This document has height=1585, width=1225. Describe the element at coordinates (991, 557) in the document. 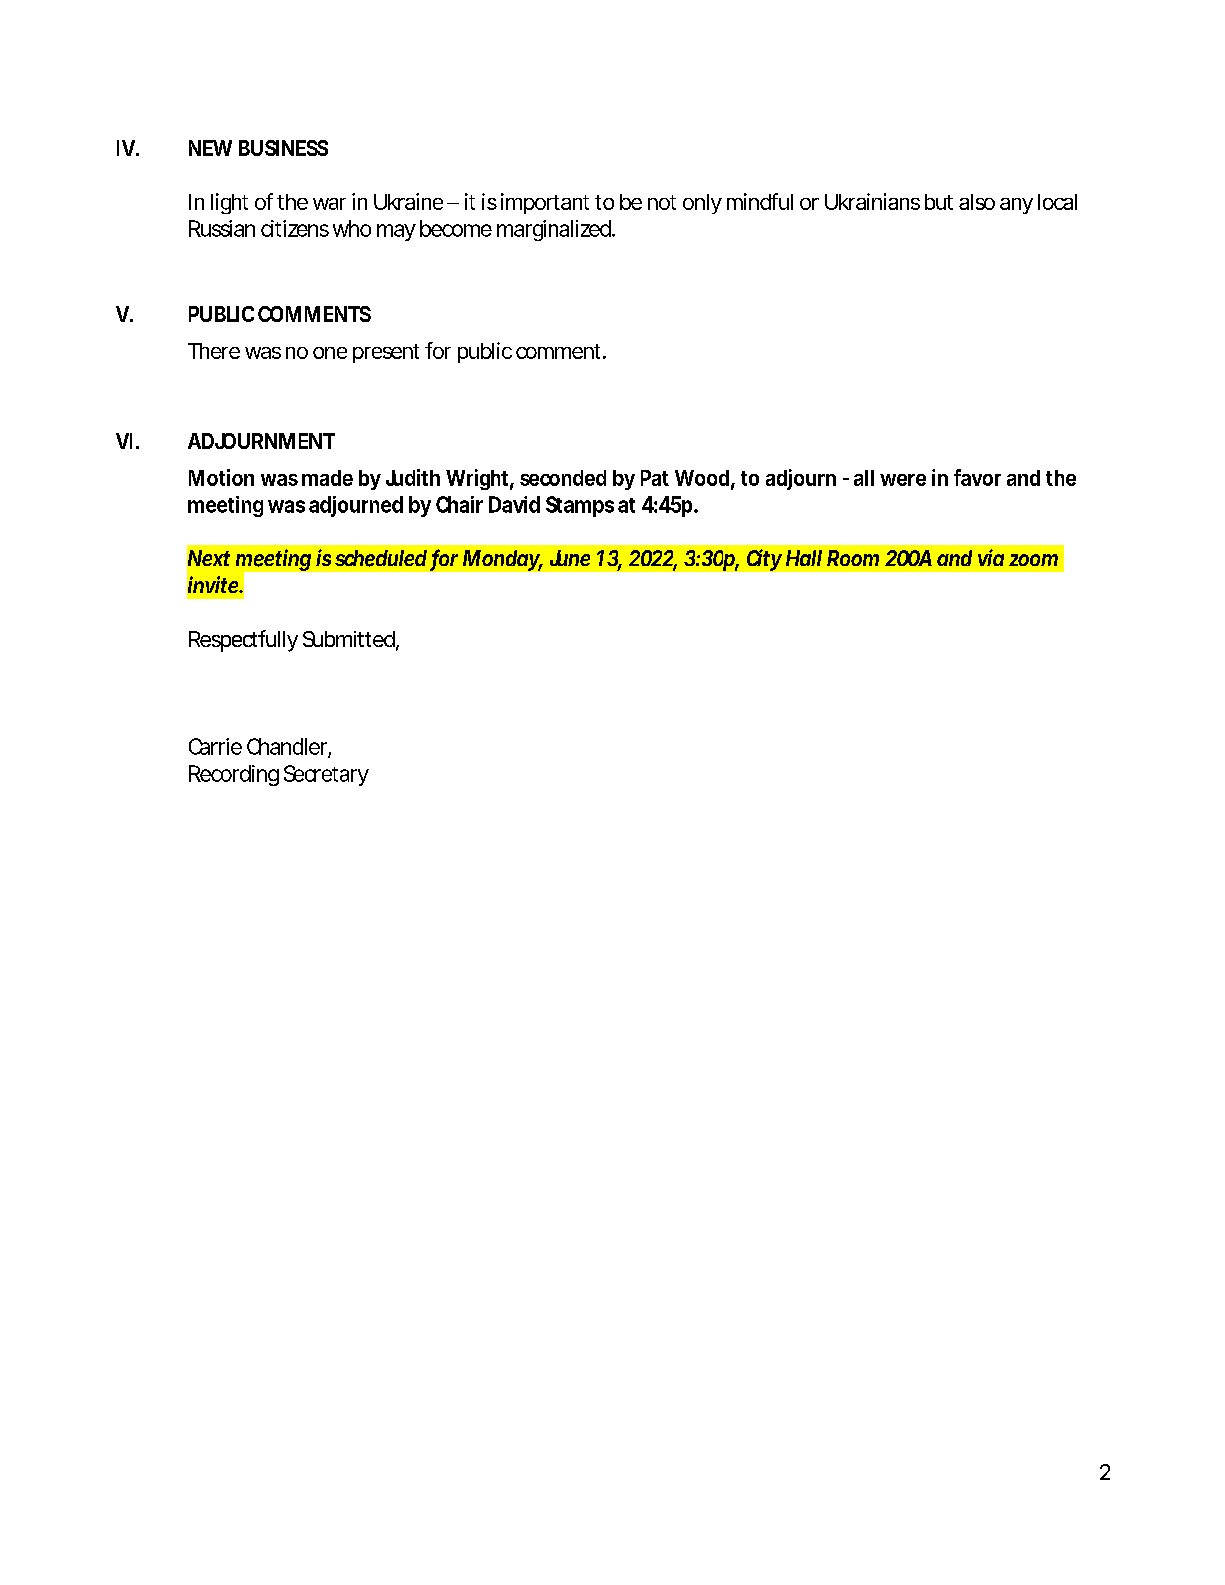

I see `via` at that location.
